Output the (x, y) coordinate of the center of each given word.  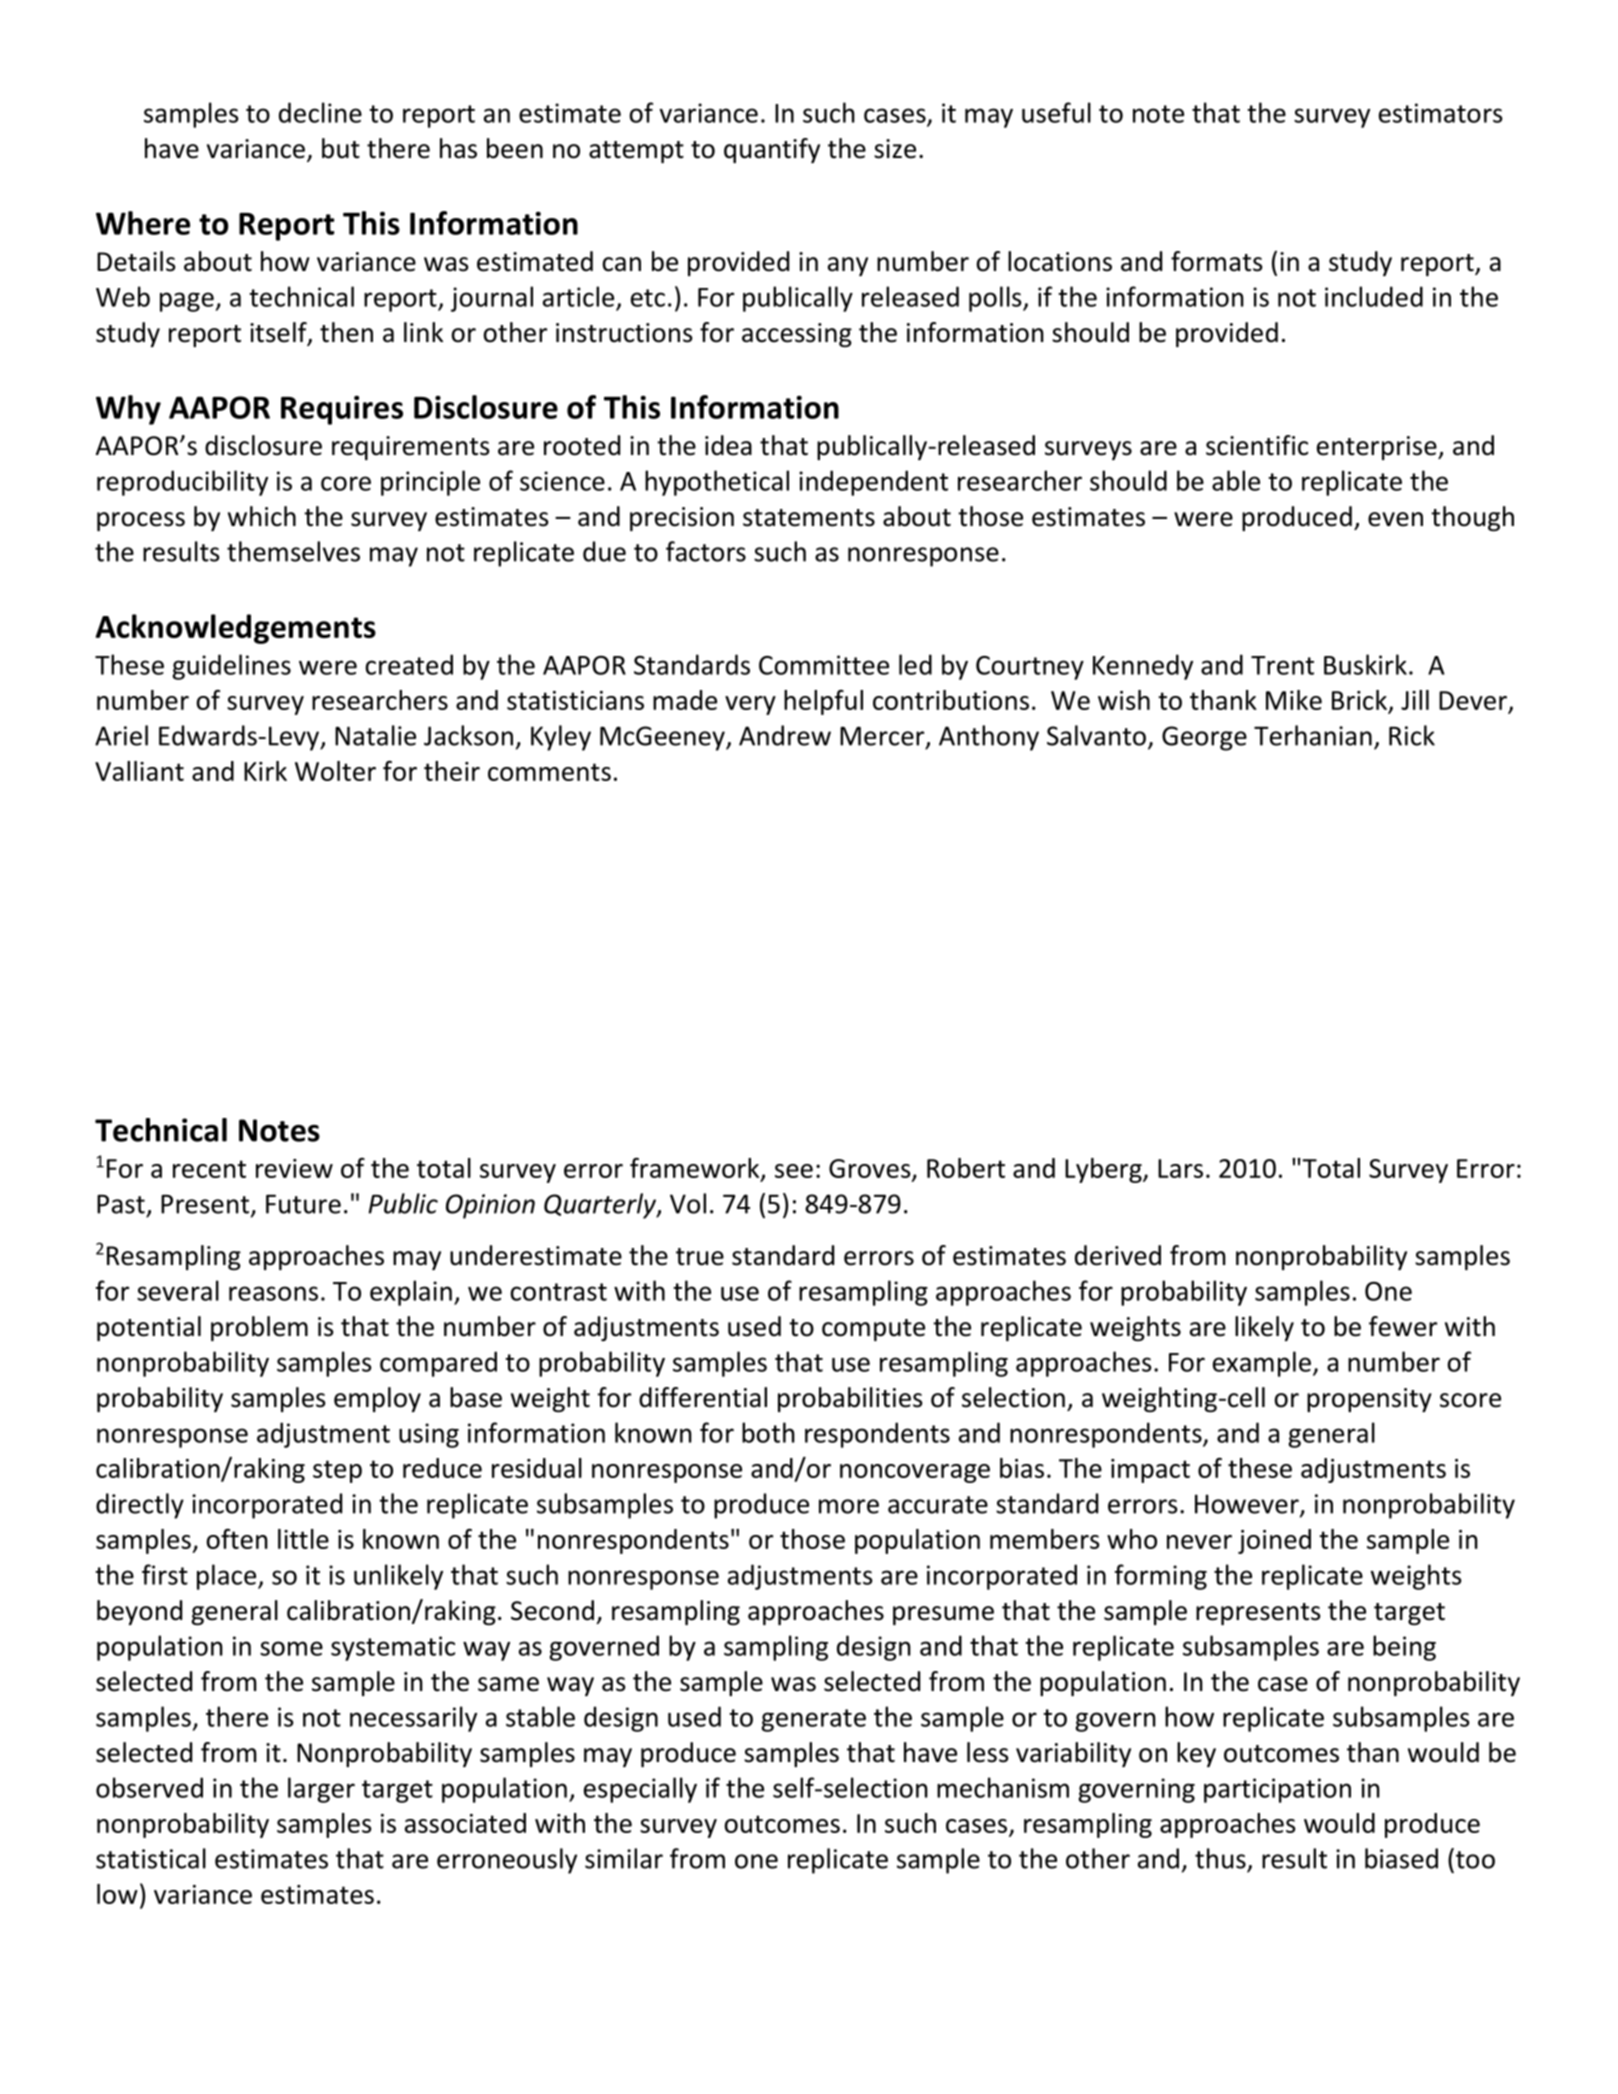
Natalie (375, 735)
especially (640, 1790)
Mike (1294, 700)
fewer (1403, 1326)
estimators (1441, 113)
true (700, 1257)
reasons (273, 1293)
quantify (772, 150)
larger (321, 1790)
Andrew (785, 735)
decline (320, 112)
